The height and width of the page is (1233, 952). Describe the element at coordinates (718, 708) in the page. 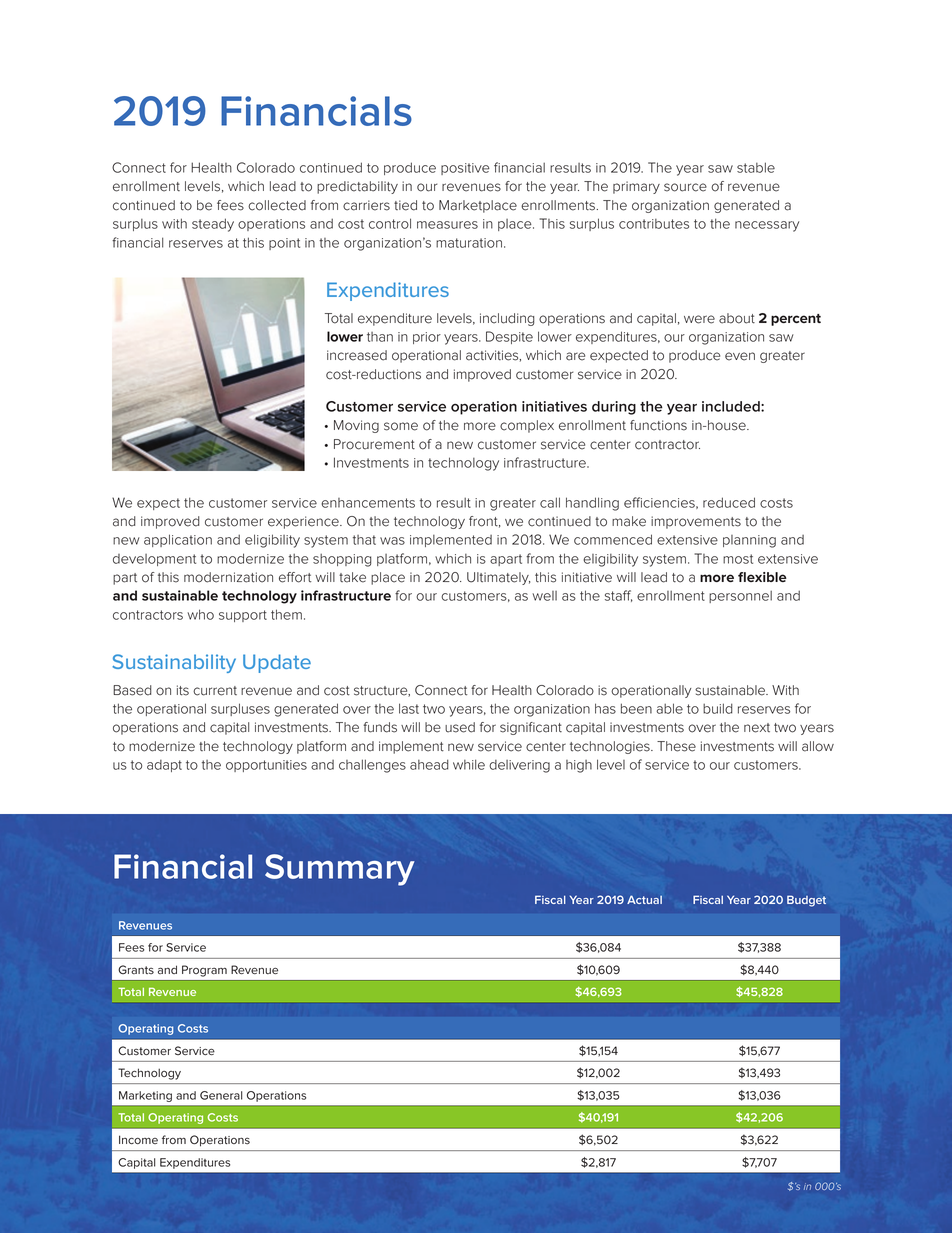

I see `build` at that location.
